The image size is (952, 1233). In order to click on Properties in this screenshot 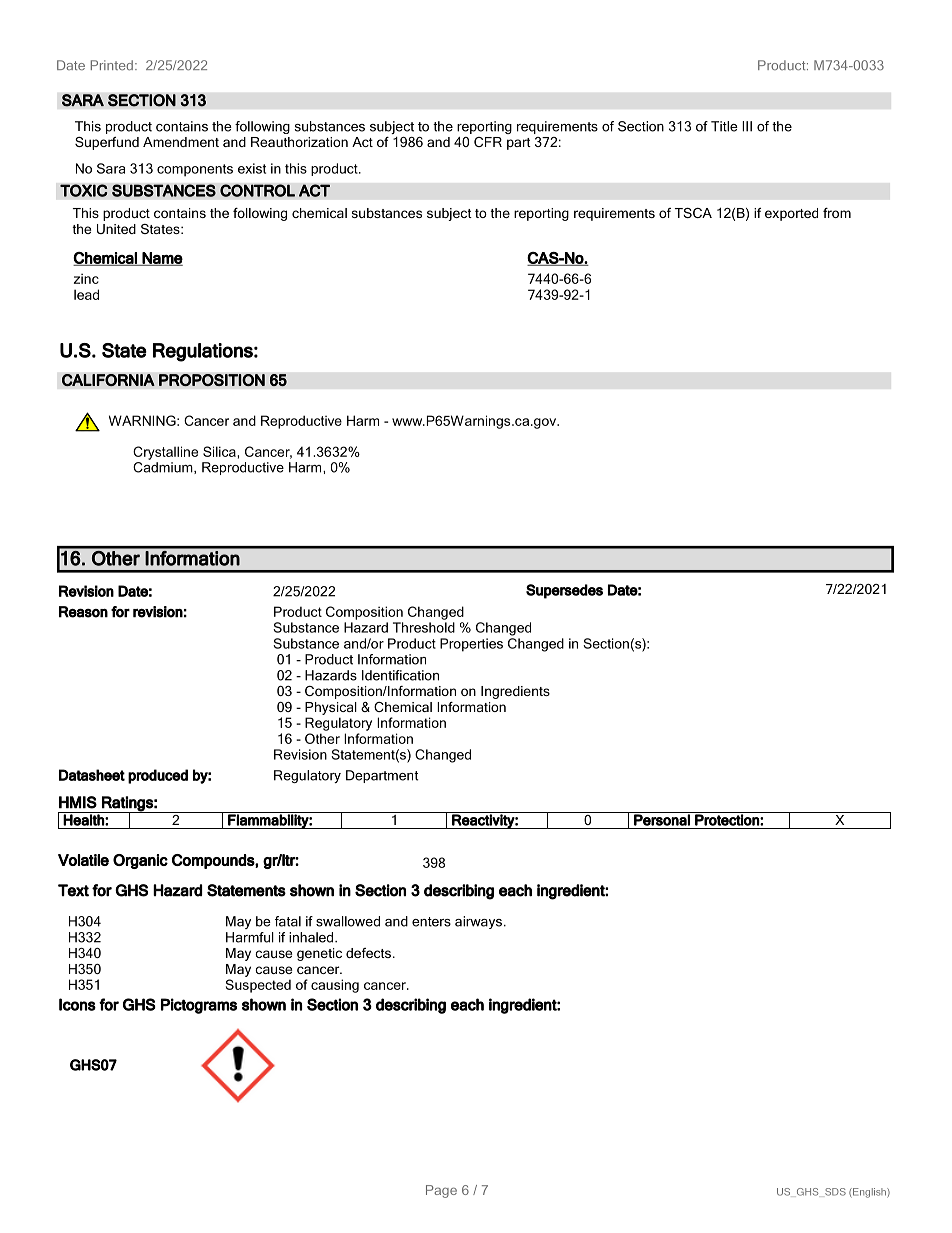, I will do `click(471, 645)`.
